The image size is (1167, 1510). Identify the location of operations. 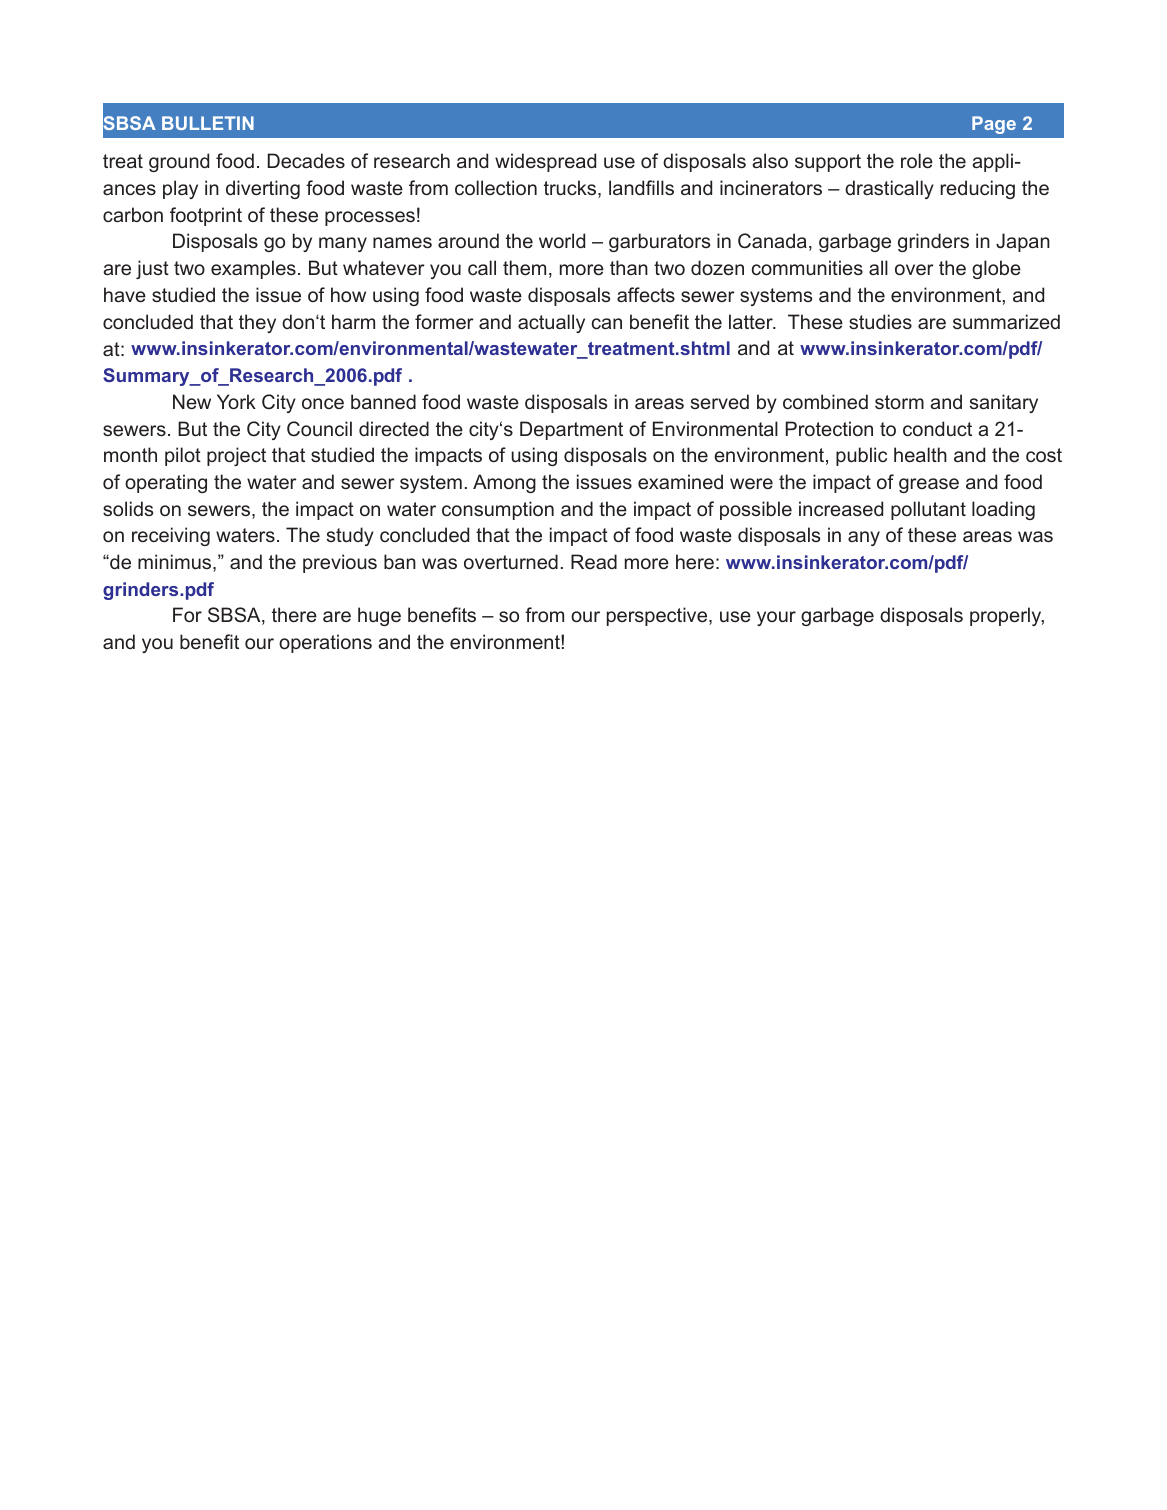
(325, 643).
